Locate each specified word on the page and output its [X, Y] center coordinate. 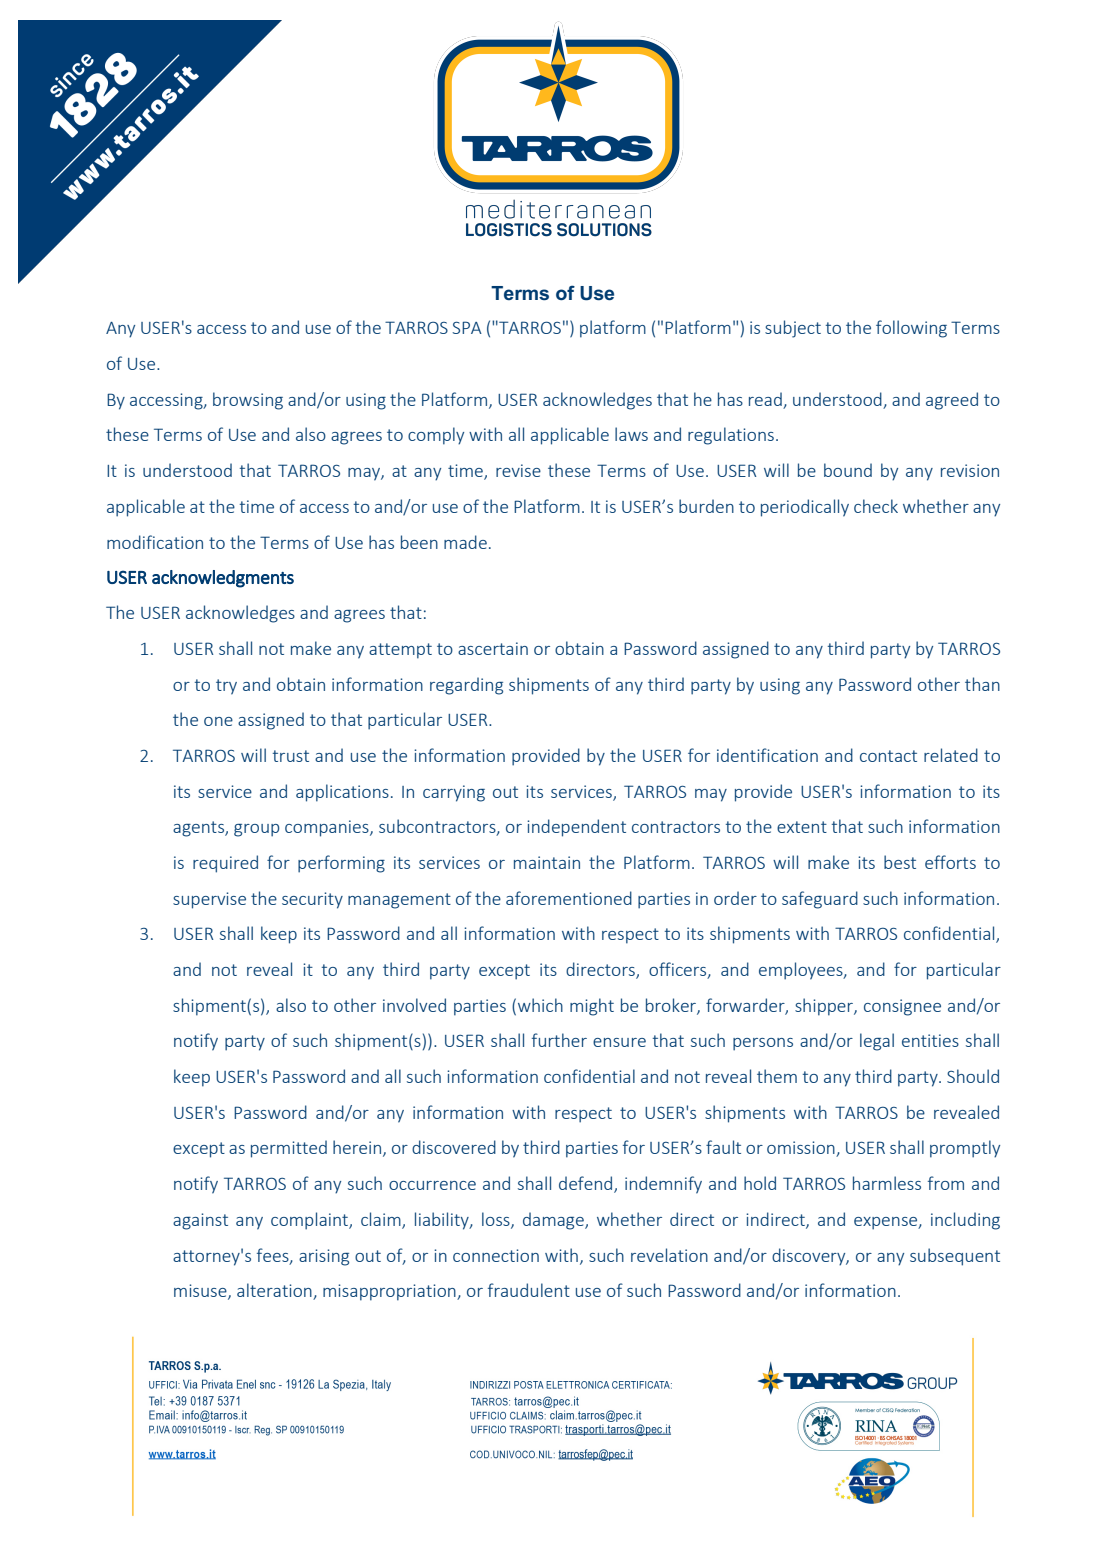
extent [802, 827]
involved [414, 1005]
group [257, 830]
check [876, 506]
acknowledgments [223, 579]
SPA [467, 327]
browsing [248, 401]
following [911, 329]
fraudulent [529, 1290]
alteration [275, 1291]
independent [576, 828]
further [559, 1040]
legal [877, 1042]
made [465, 542]
